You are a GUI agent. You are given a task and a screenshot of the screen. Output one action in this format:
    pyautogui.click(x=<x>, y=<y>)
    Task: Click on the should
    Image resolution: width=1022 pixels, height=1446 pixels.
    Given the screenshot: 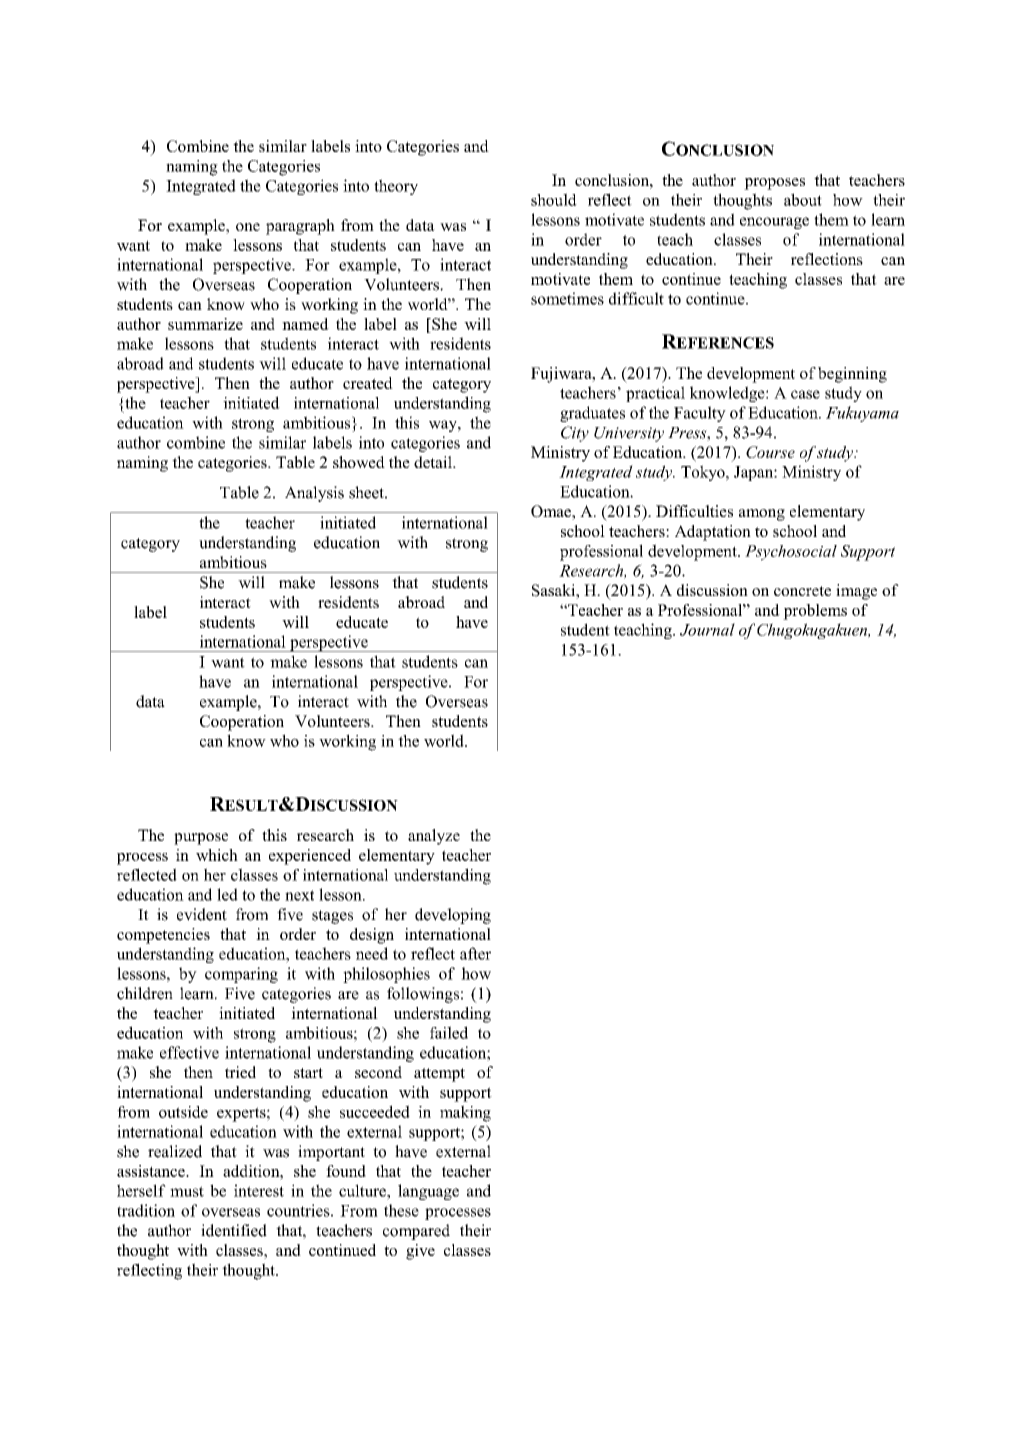 What is the action you would take?
    pyautogui.click(x=554, y=199)
